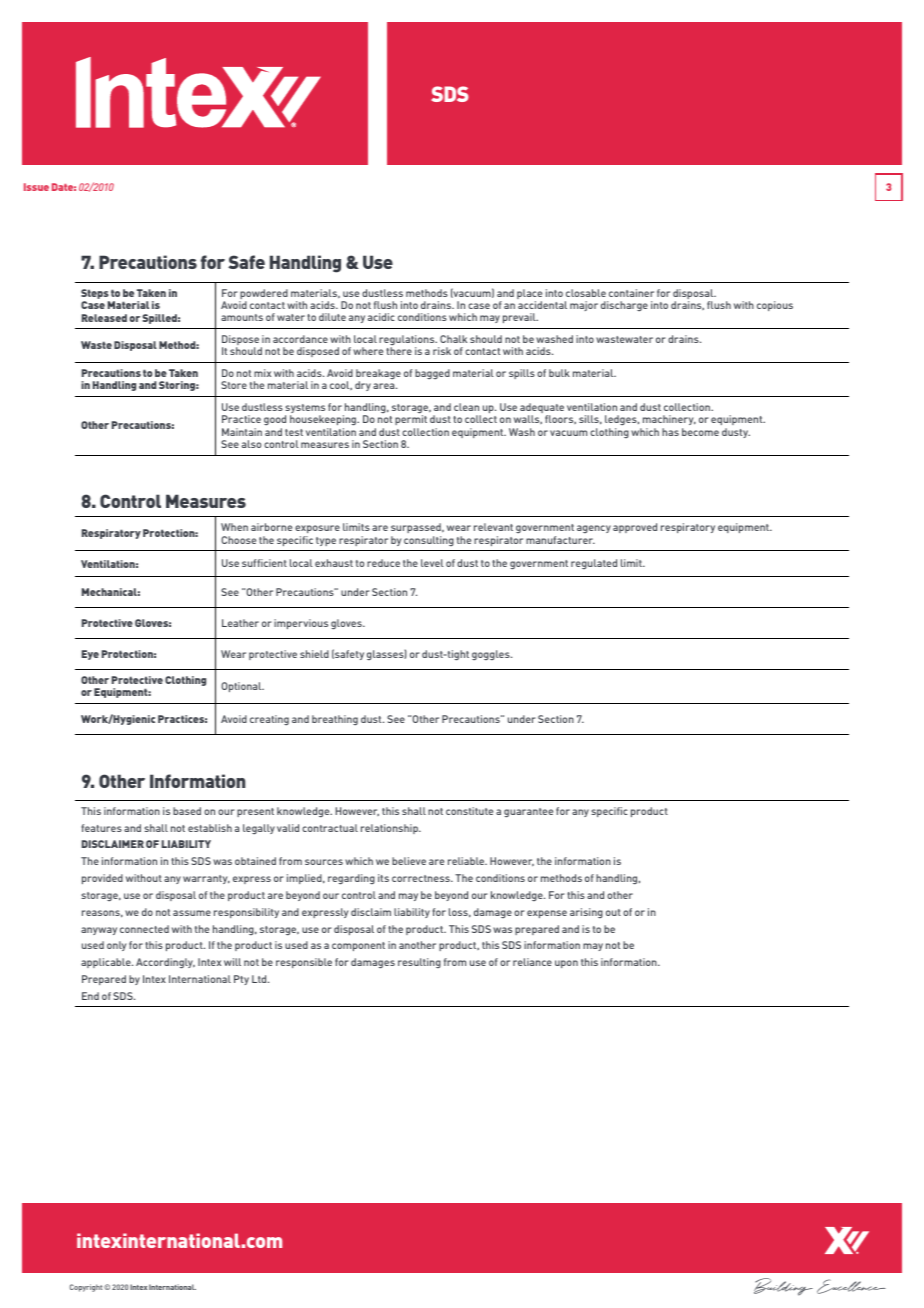 The image size is (924, 1308). I want to click on When, so click(234, 527).
